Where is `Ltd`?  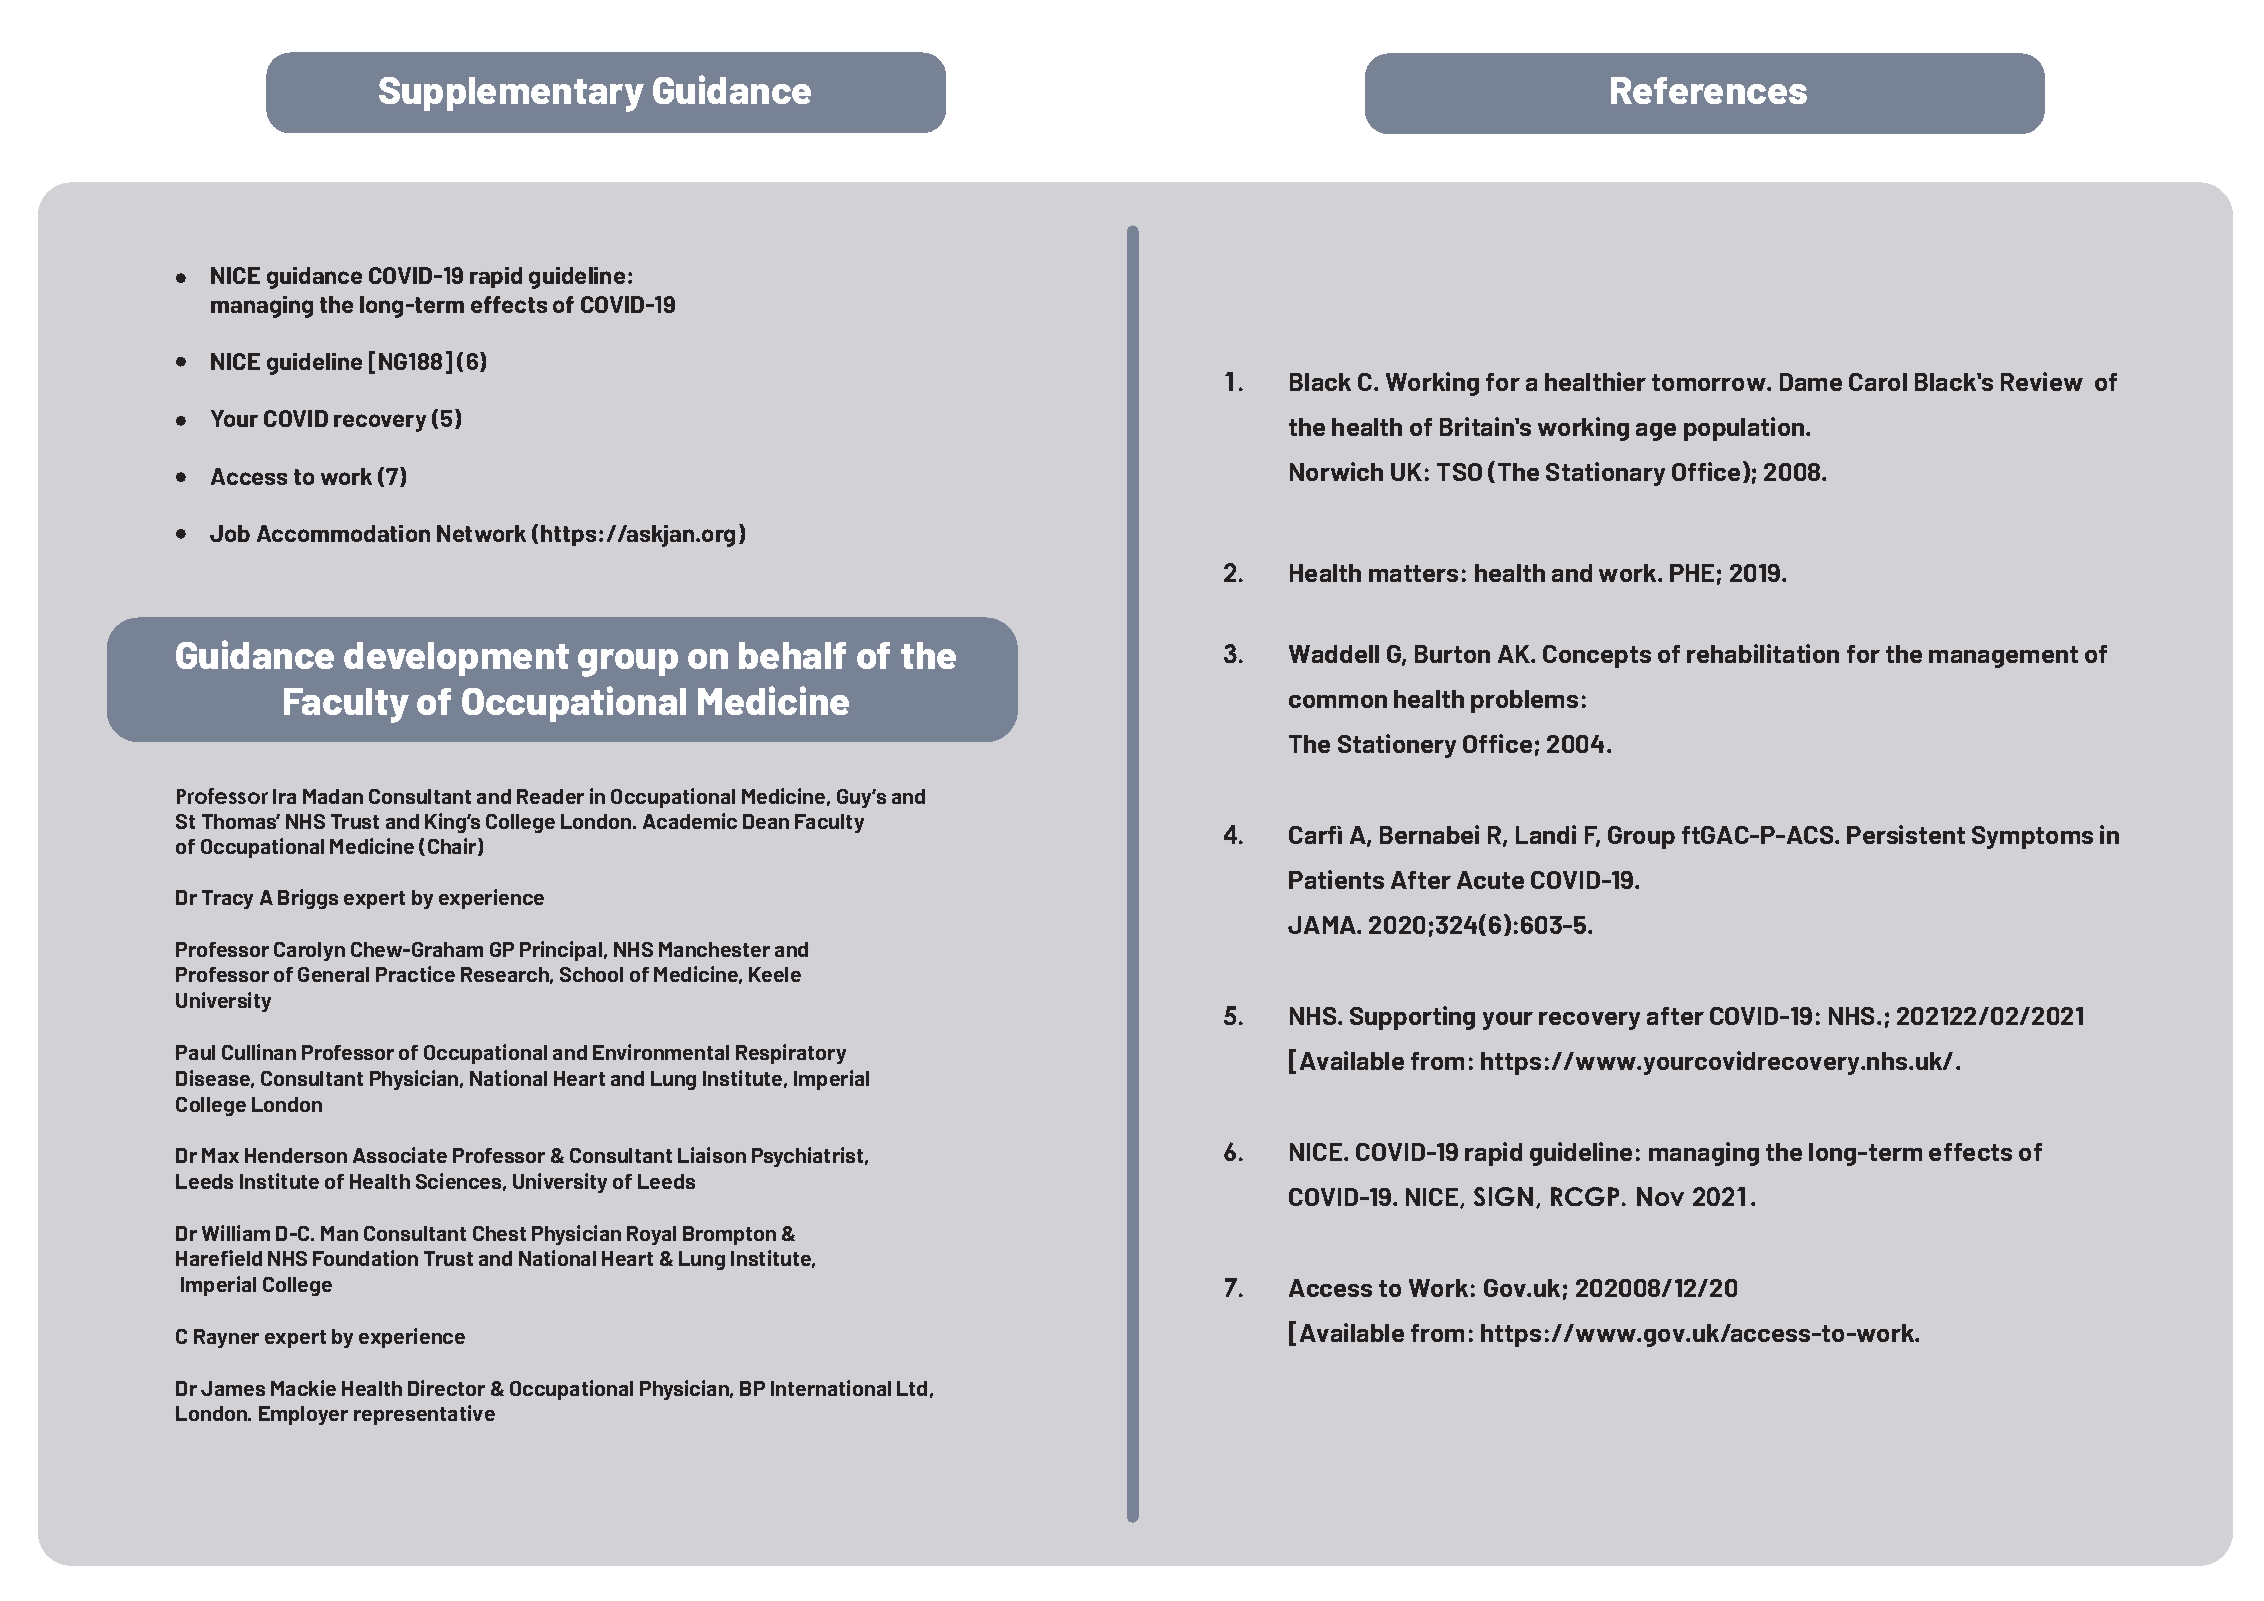 Ltd is located at coordinates (912, 1388).
